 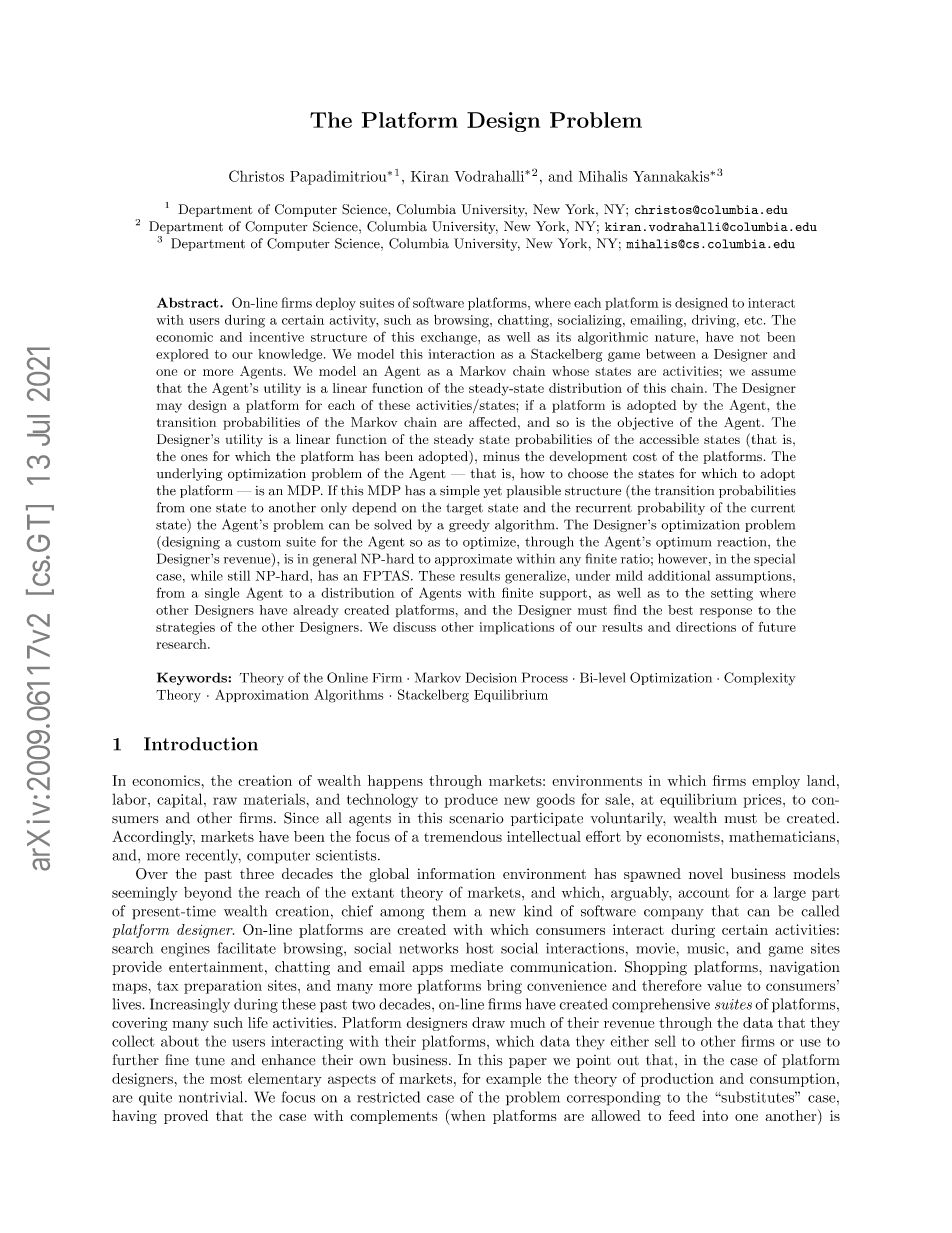 I want to click on Decision, so click(x=491, y=677).
